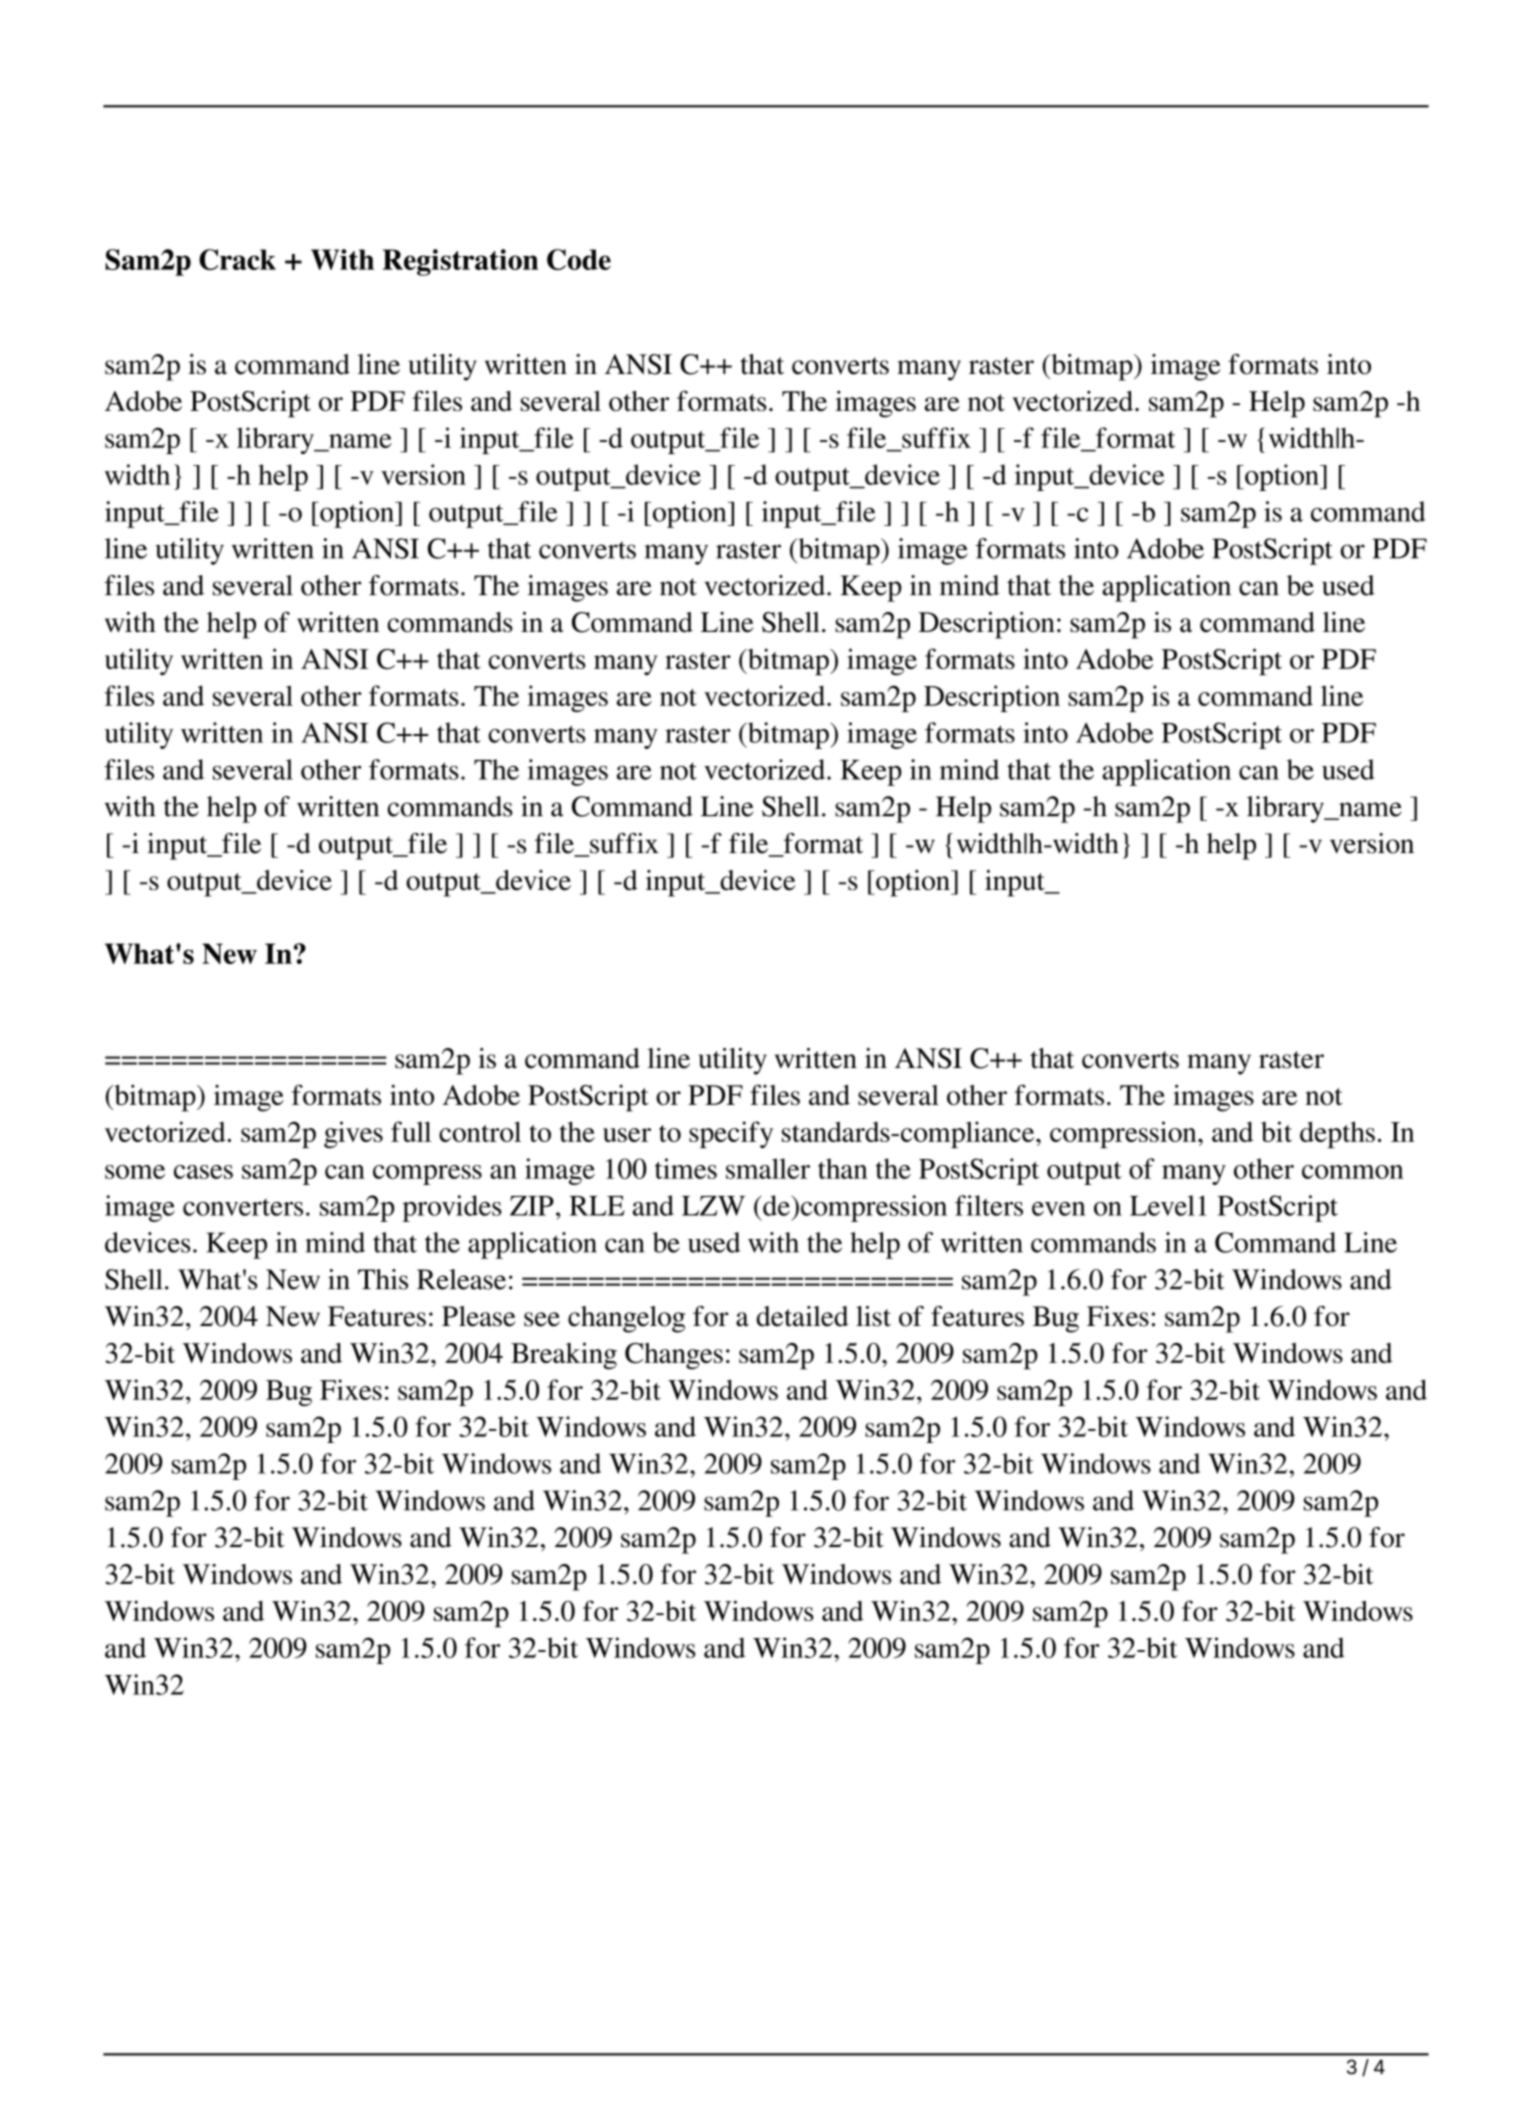 This screenshot has width=1532, height=2124. I want to click on Registration, so click(460, 262).
